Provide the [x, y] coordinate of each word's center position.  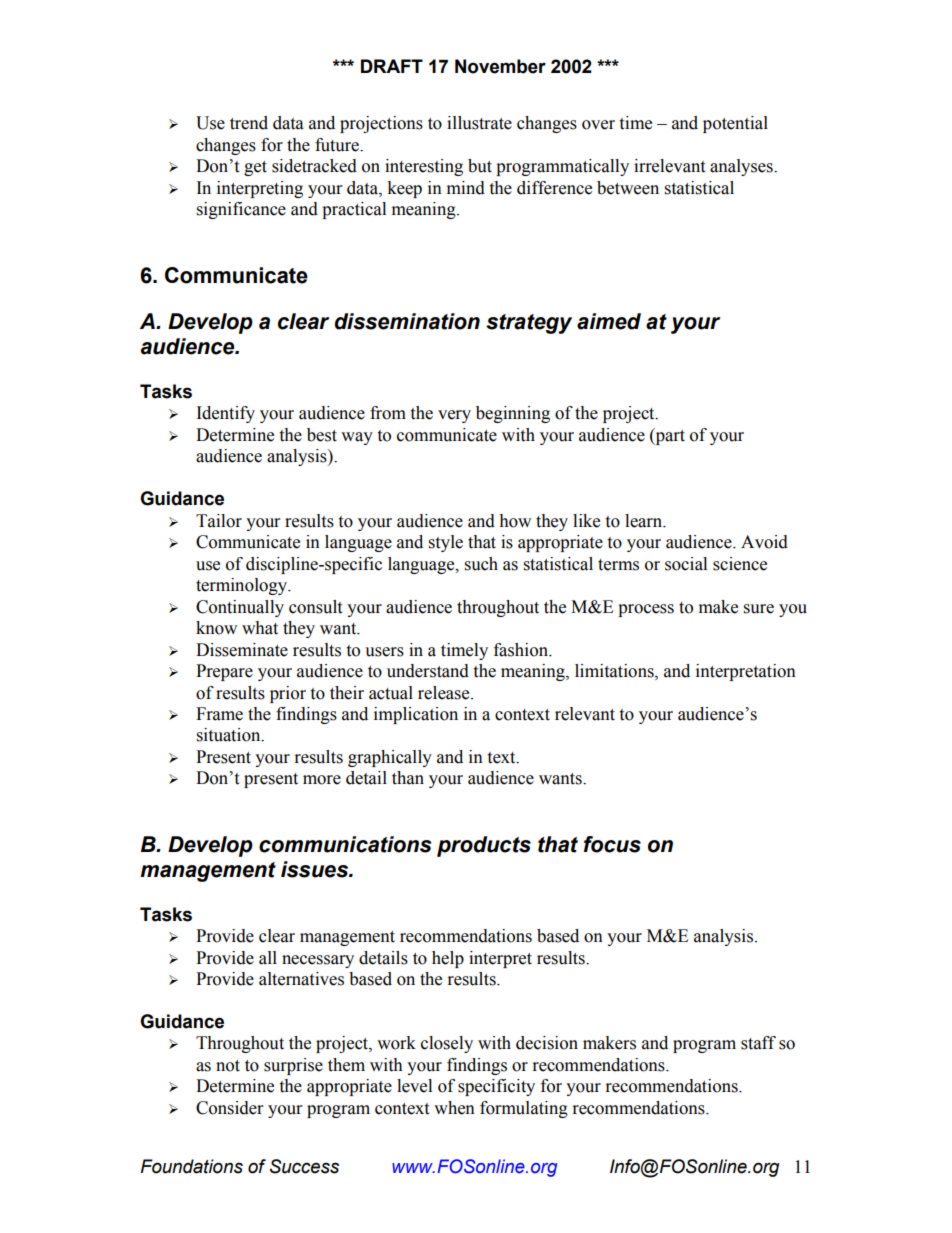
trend [249, 123]
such [481, 564]
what [260, 628]
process [646, 610]
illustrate [479, 123]
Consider [229, 1108]
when [454, 1108]
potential [735, 124]
